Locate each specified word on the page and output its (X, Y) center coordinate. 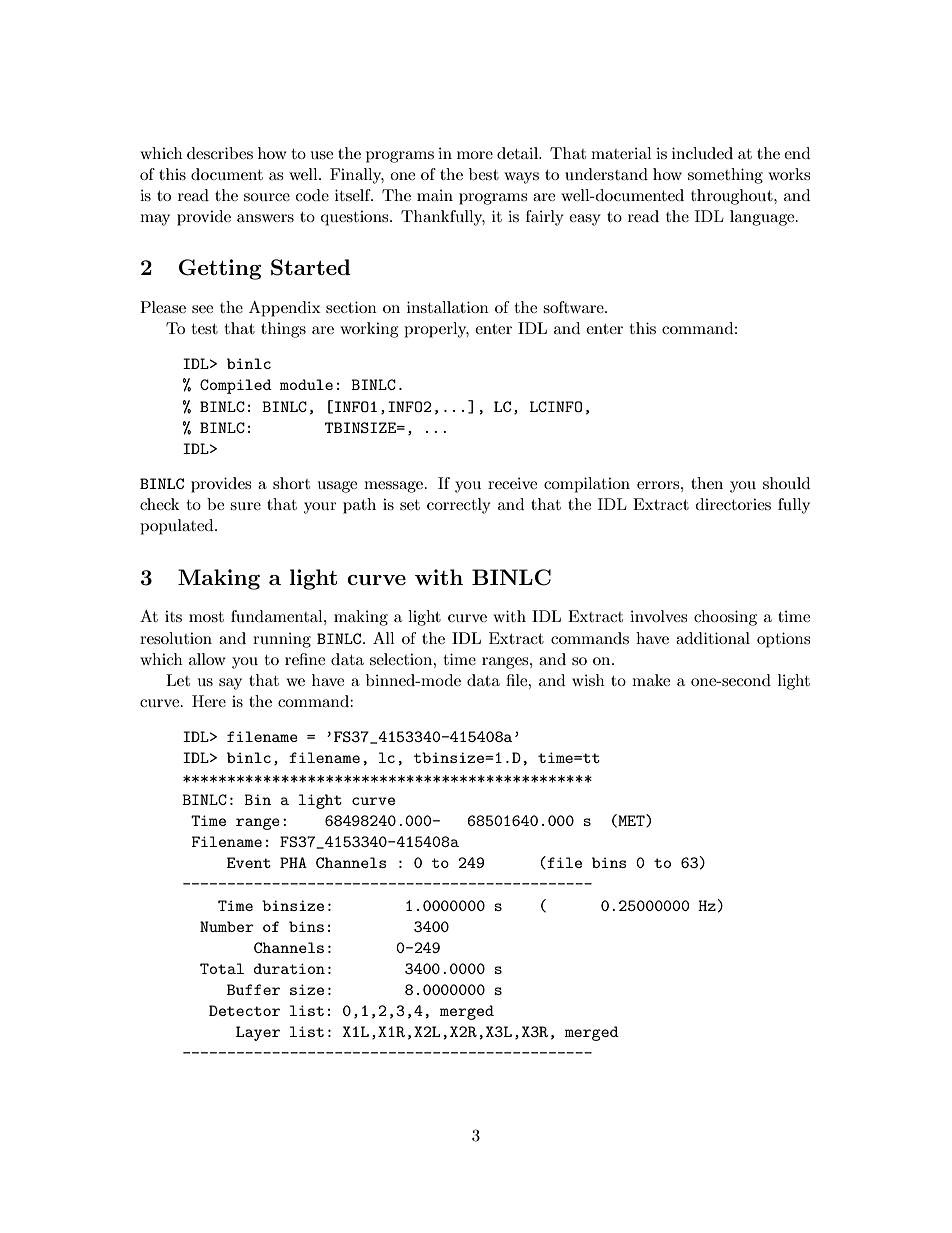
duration (289, 968)
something (725, 176)
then (707, 483)
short (291, 483)
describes (220, 153)
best (484, 174)
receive (512, 483)
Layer (258, 1033)
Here (209, 701)
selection (402, 659)
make (651, 680)
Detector (244, 1010)
